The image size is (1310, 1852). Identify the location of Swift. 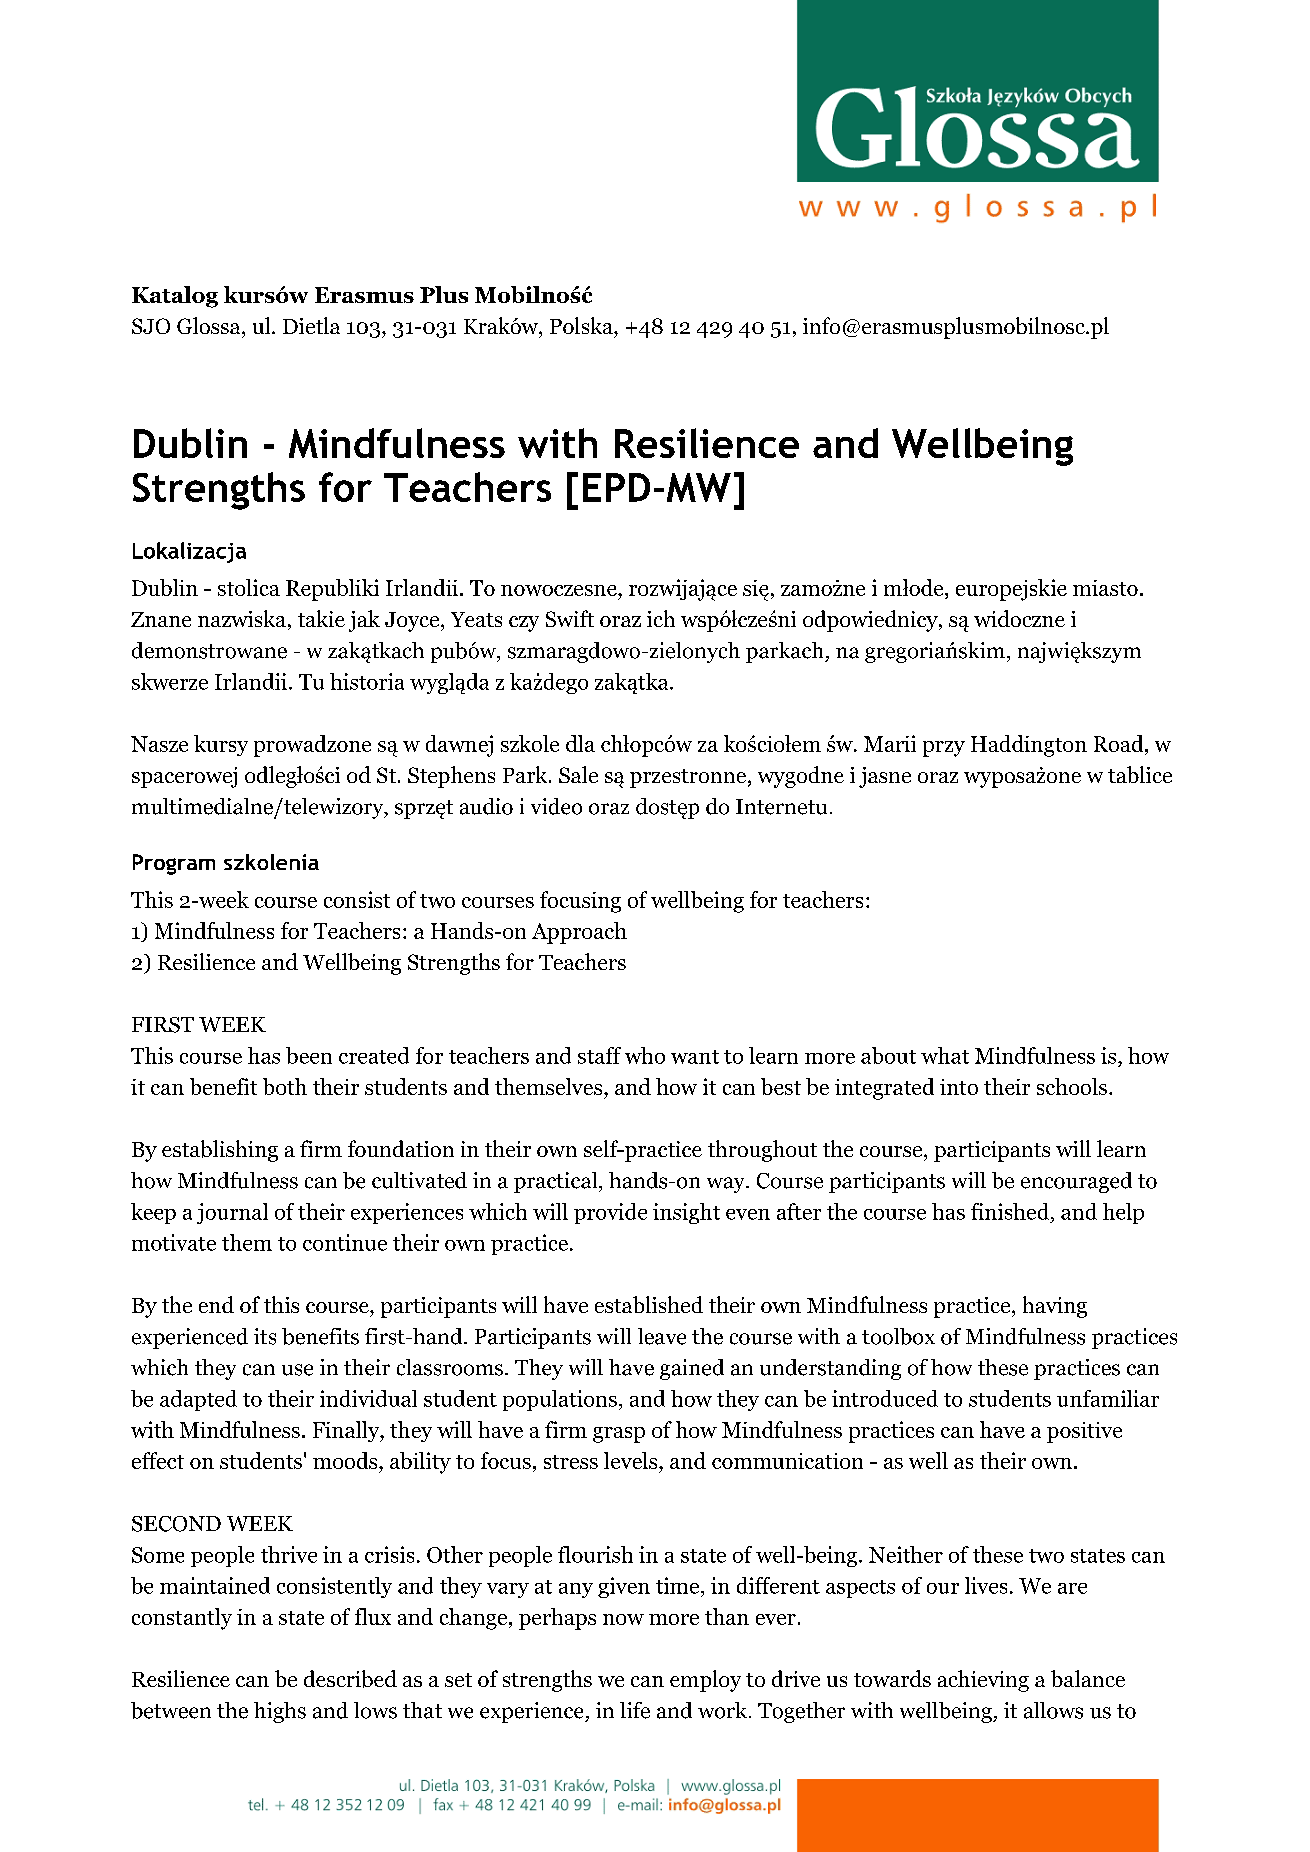
(570, 618).
